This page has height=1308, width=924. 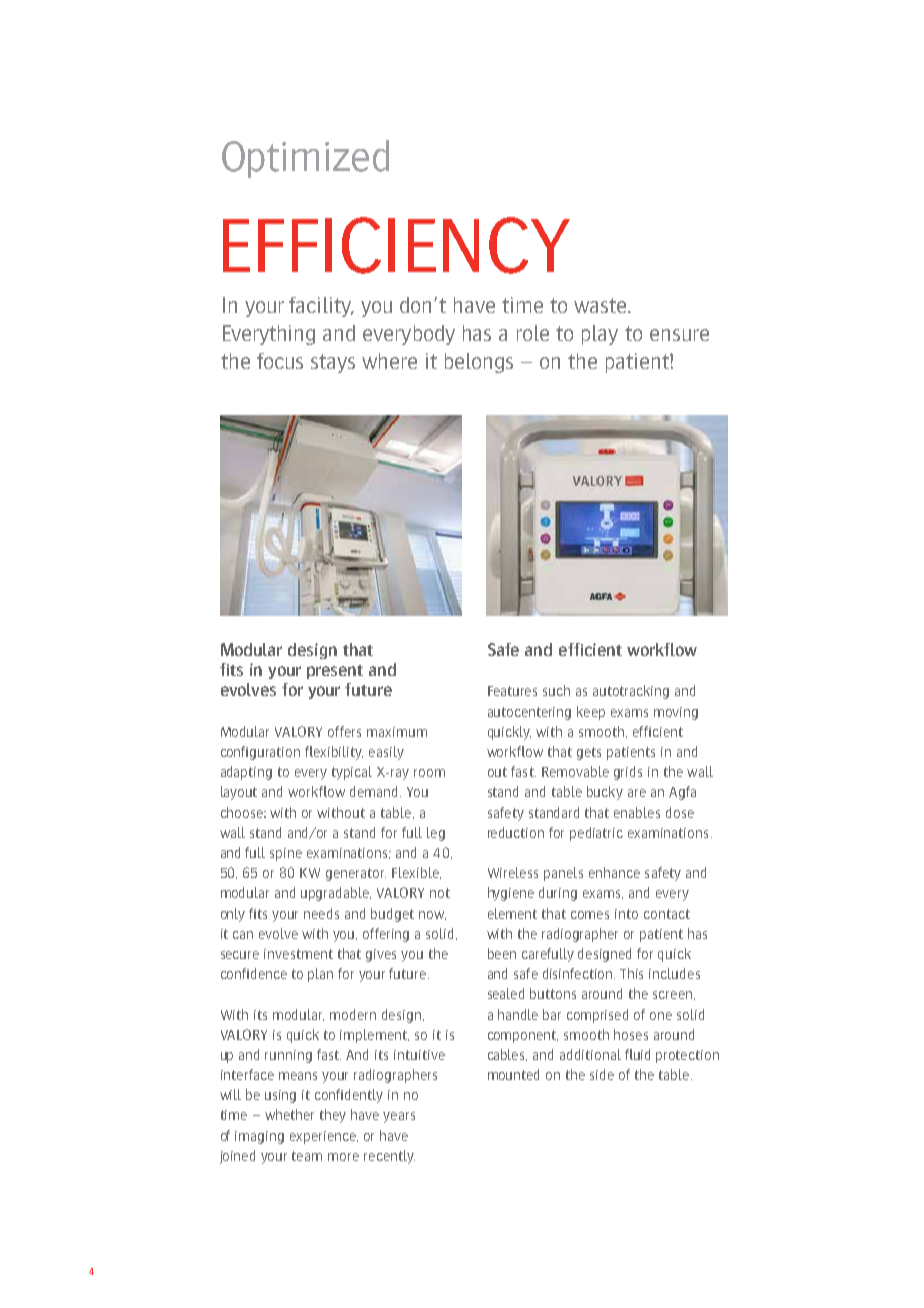 I want to click on such, so click(x=556, y=690).
